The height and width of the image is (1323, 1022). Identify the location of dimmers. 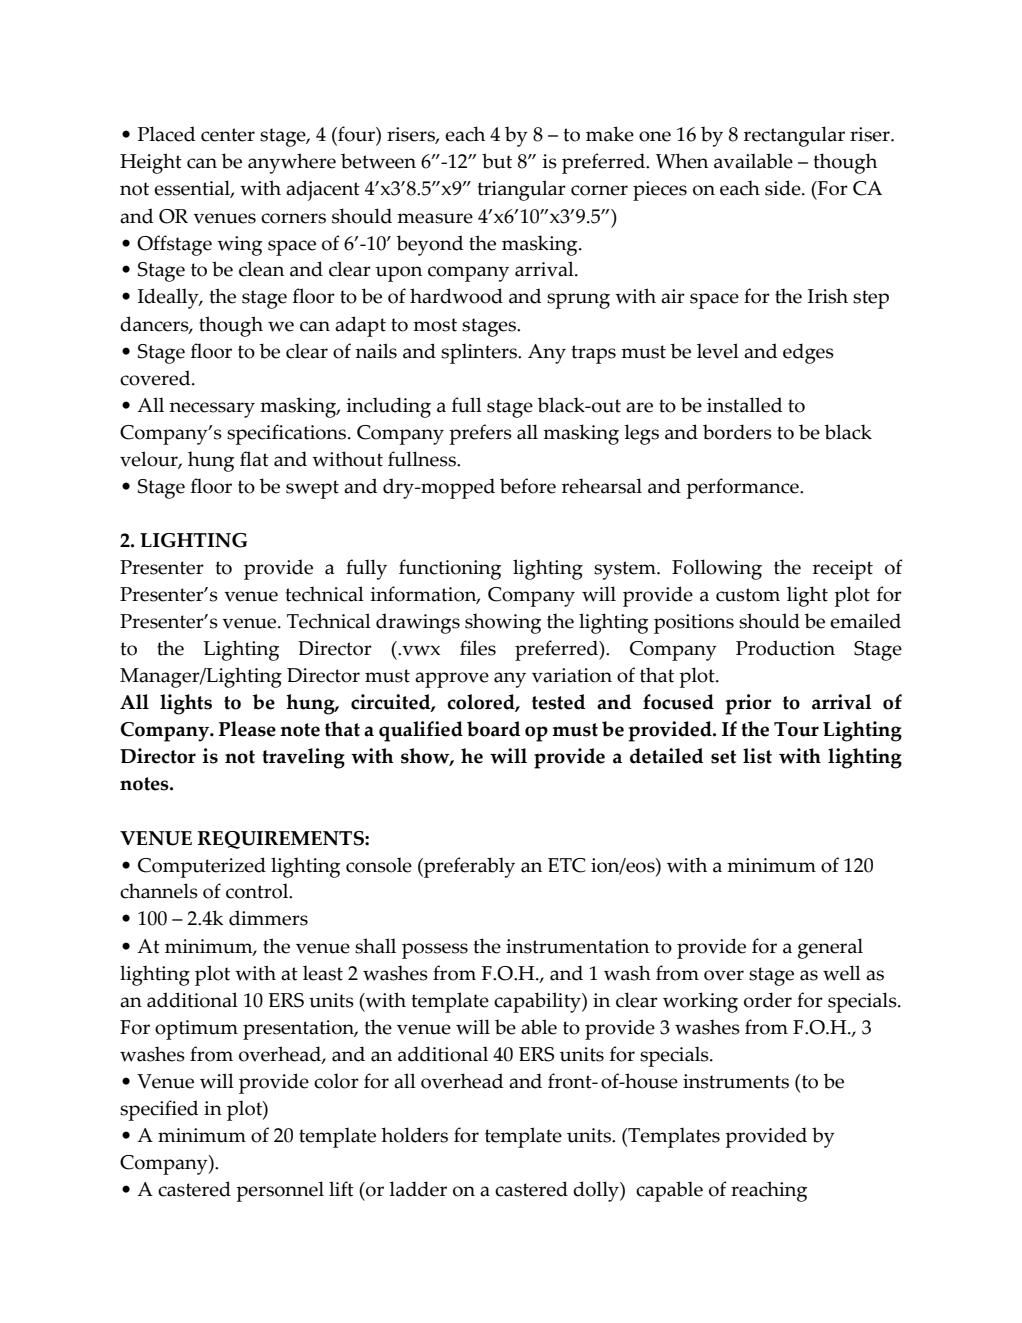
(268, 918).
